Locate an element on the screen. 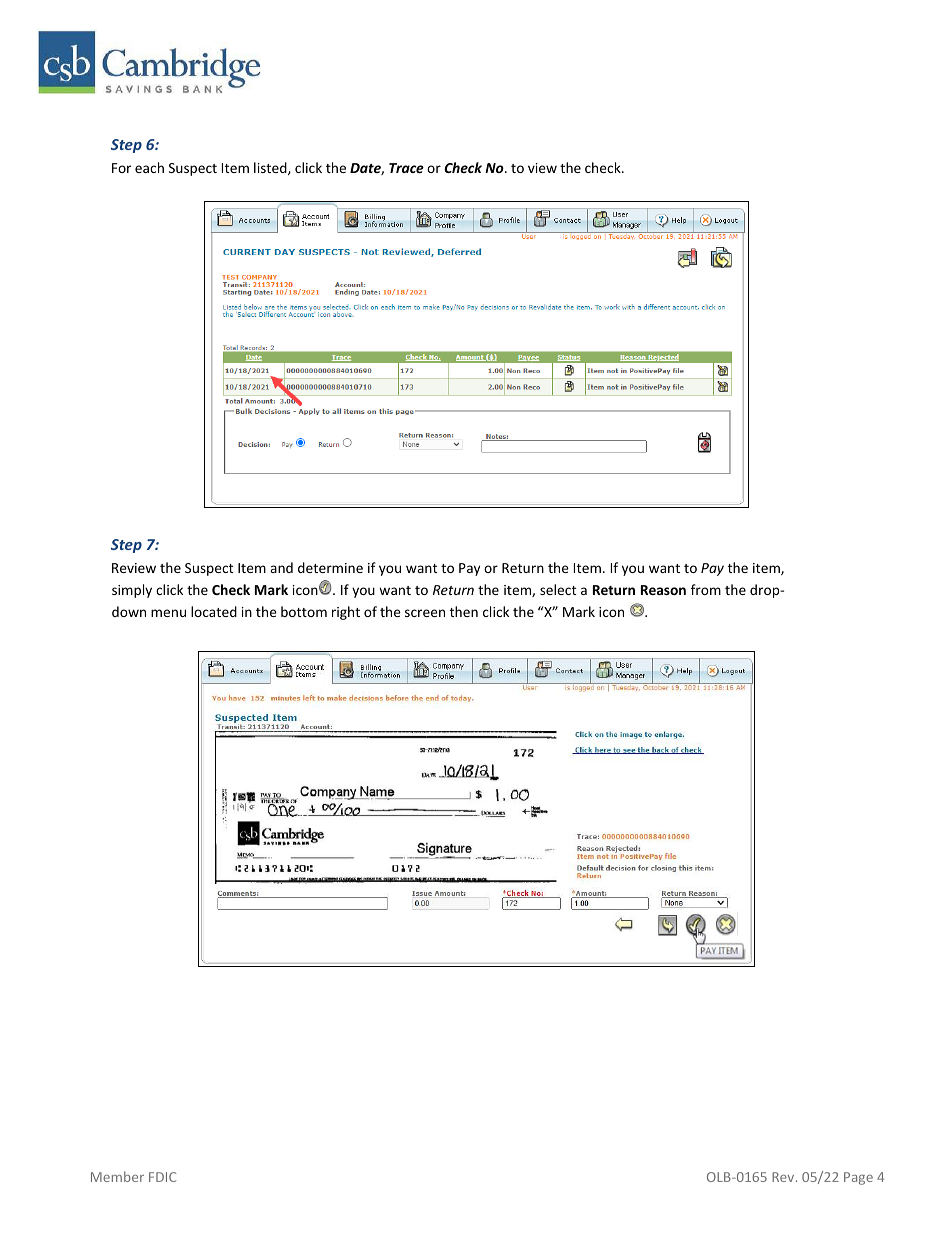 This screenshot has width=952, height=1233. FDIC is located at coordinates (162, 1177).
